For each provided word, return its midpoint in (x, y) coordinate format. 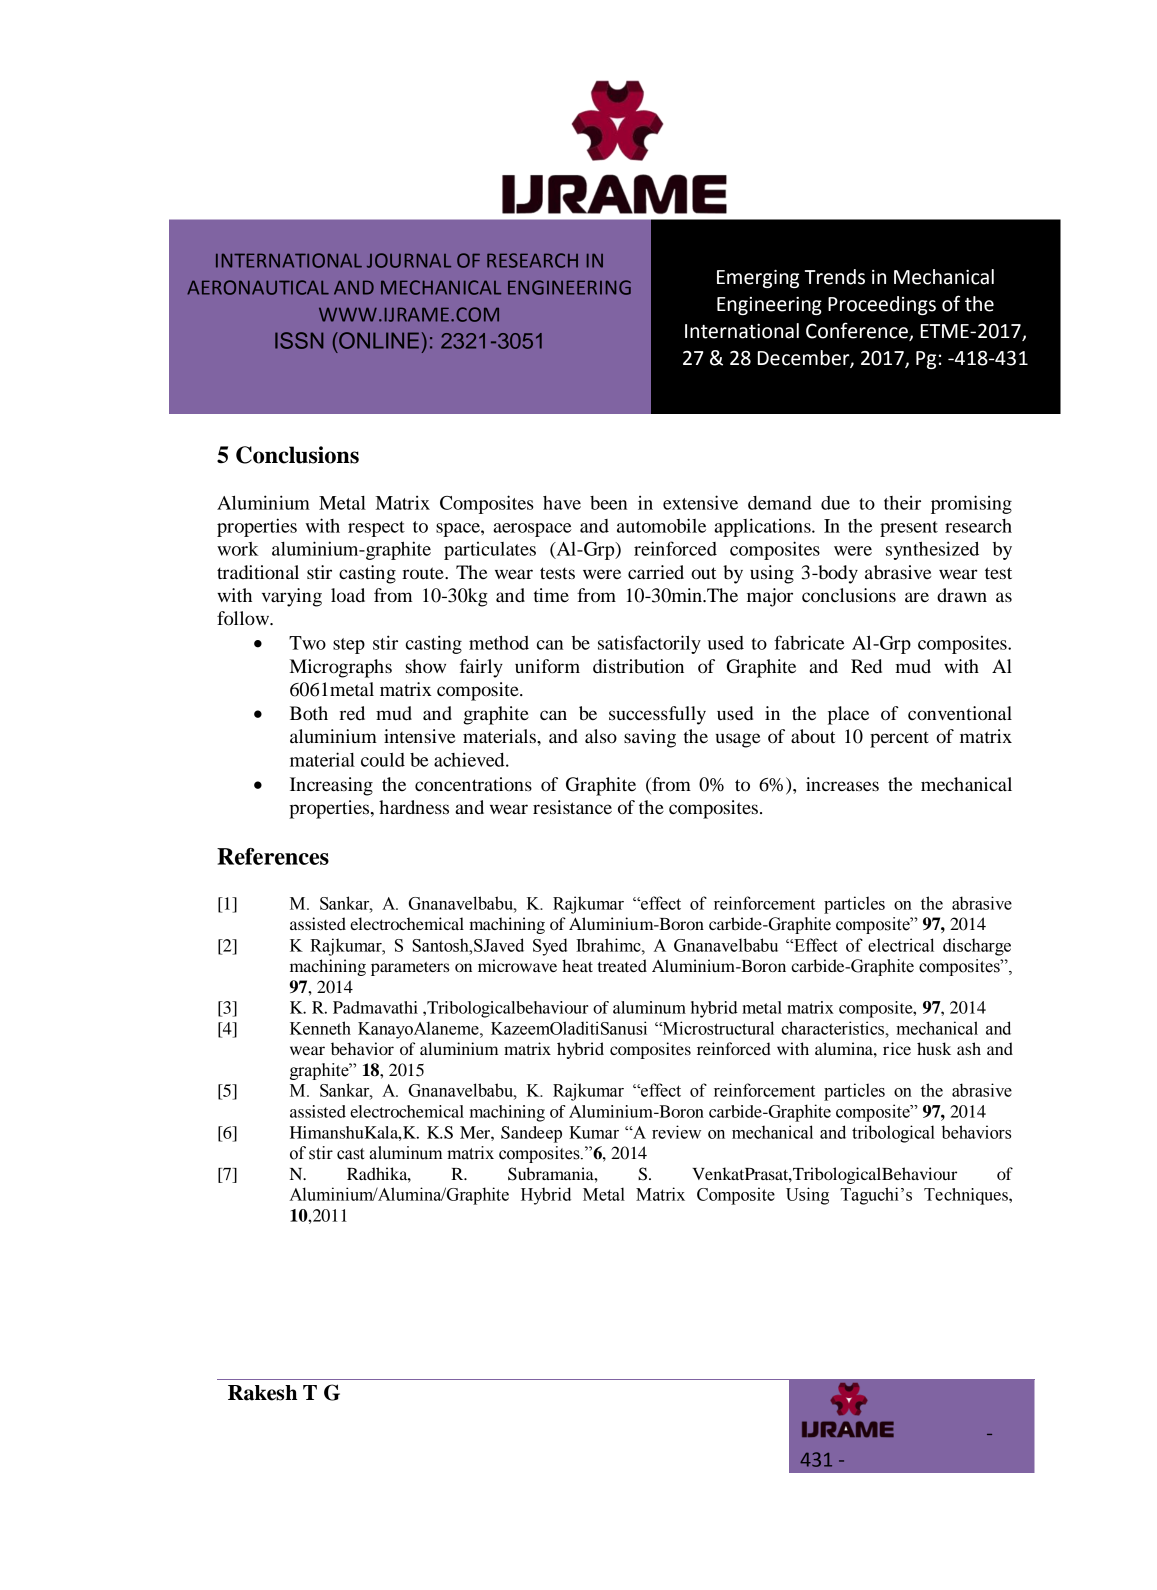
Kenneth (320, 1028)
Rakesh (262, 1393)
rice (897, 1048)
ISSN (299, 340)
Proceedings (882, 305)
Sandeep (531, 1134)
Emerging (758, 279)
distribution (638, 666)
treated (622, 965)
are (917, 597)
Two (307, 643)
